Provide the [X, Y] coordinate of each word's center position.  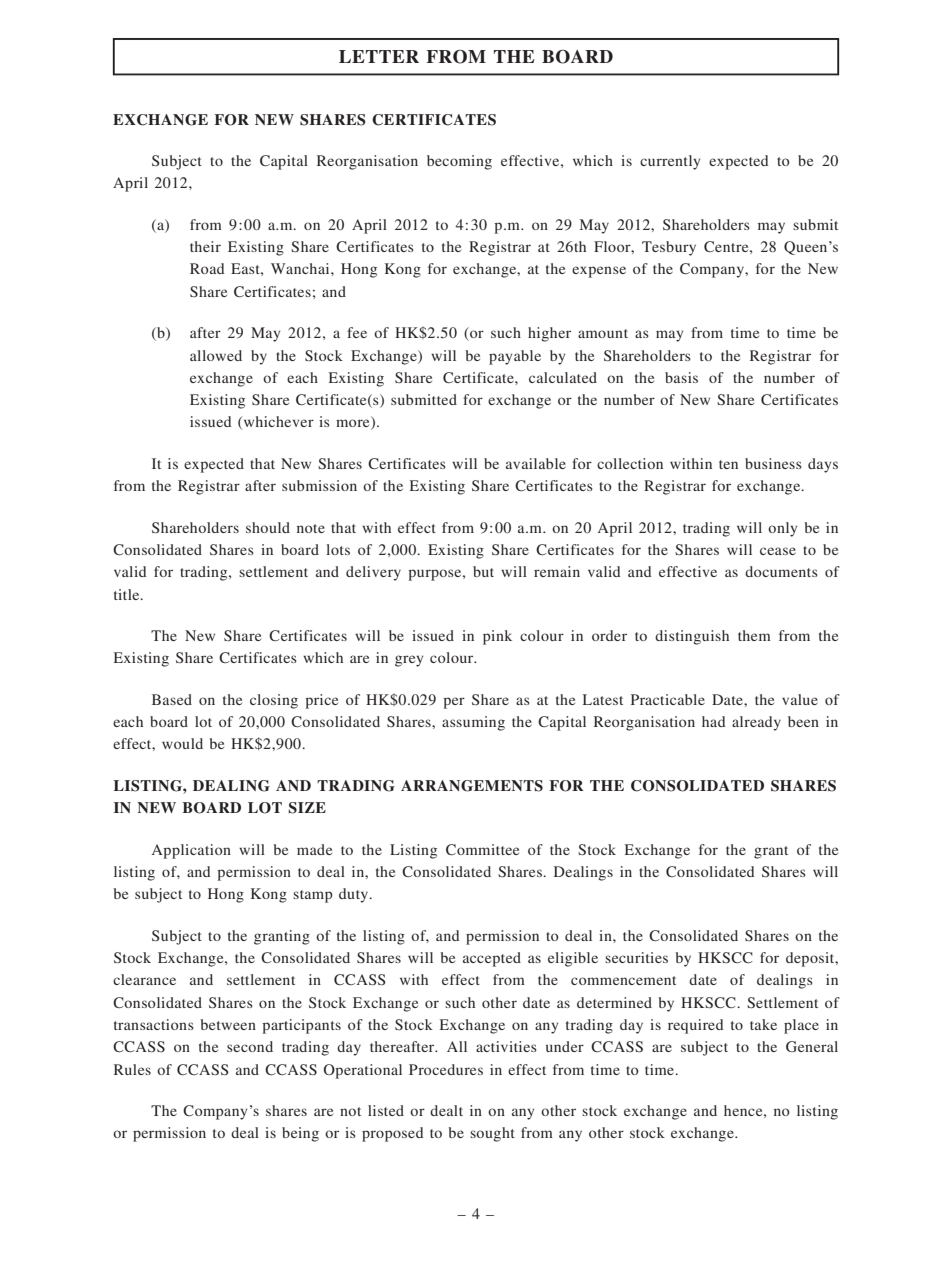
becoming [459, 162]
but [483, 571]
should [268, 527]
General [812, 1046]
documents [781, 571]
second [250, 1046]
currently [670, 162]
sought [492, 1134]
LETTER [379, 56]
